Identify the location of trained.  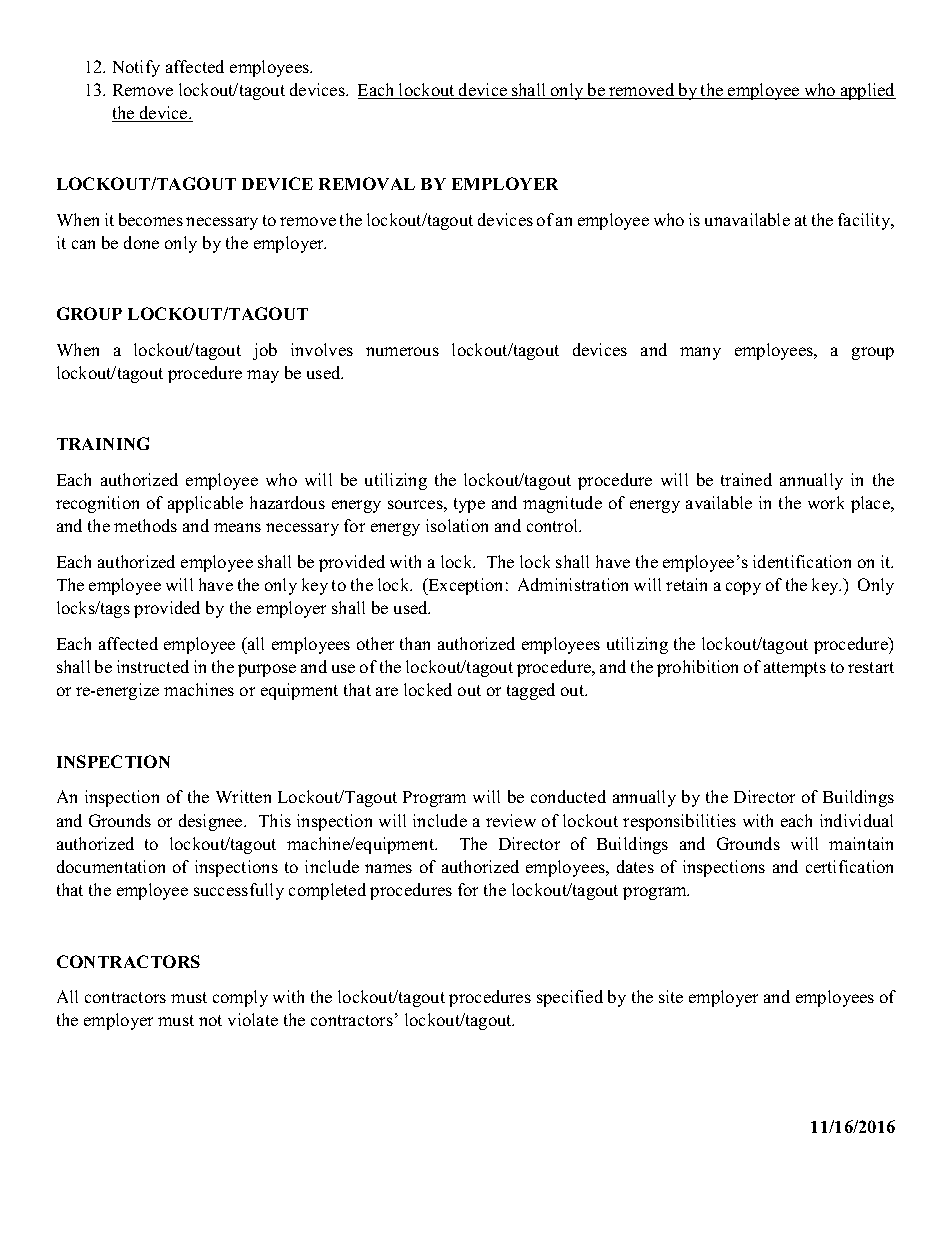
(746, 479).
